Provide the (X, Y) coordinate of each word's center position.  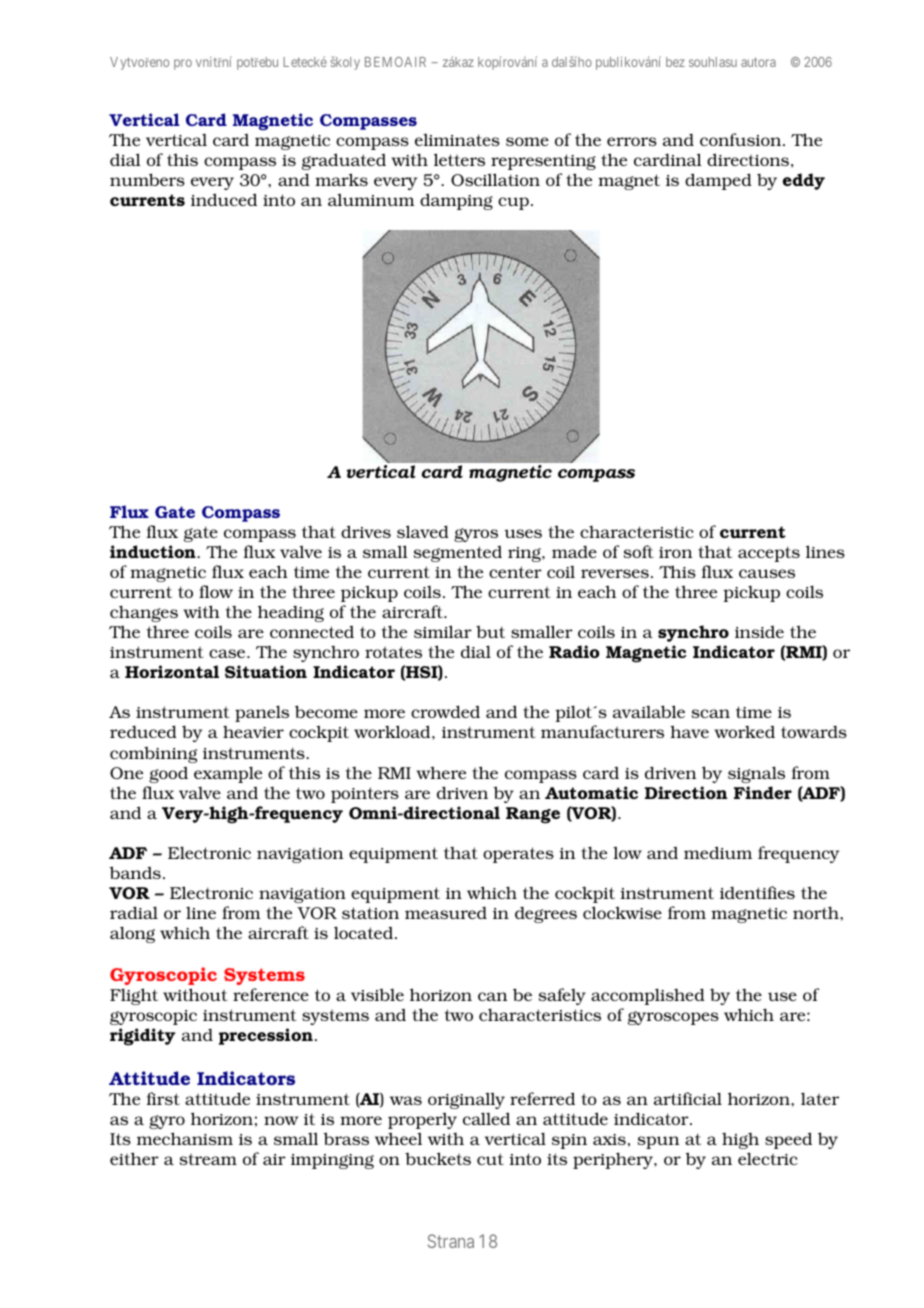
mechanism (185, 1138)
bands (135, 872)
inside (759, 632)
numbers (147, 179)
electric (768, 1158)
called (486, 1118)
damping (456, 201)
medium (718, 852)
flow (216, 591)
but (490, 632)
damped (718, 181)
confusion (742, 139)
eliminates (457, 139)
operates (518, 855)
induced (224, 199)
